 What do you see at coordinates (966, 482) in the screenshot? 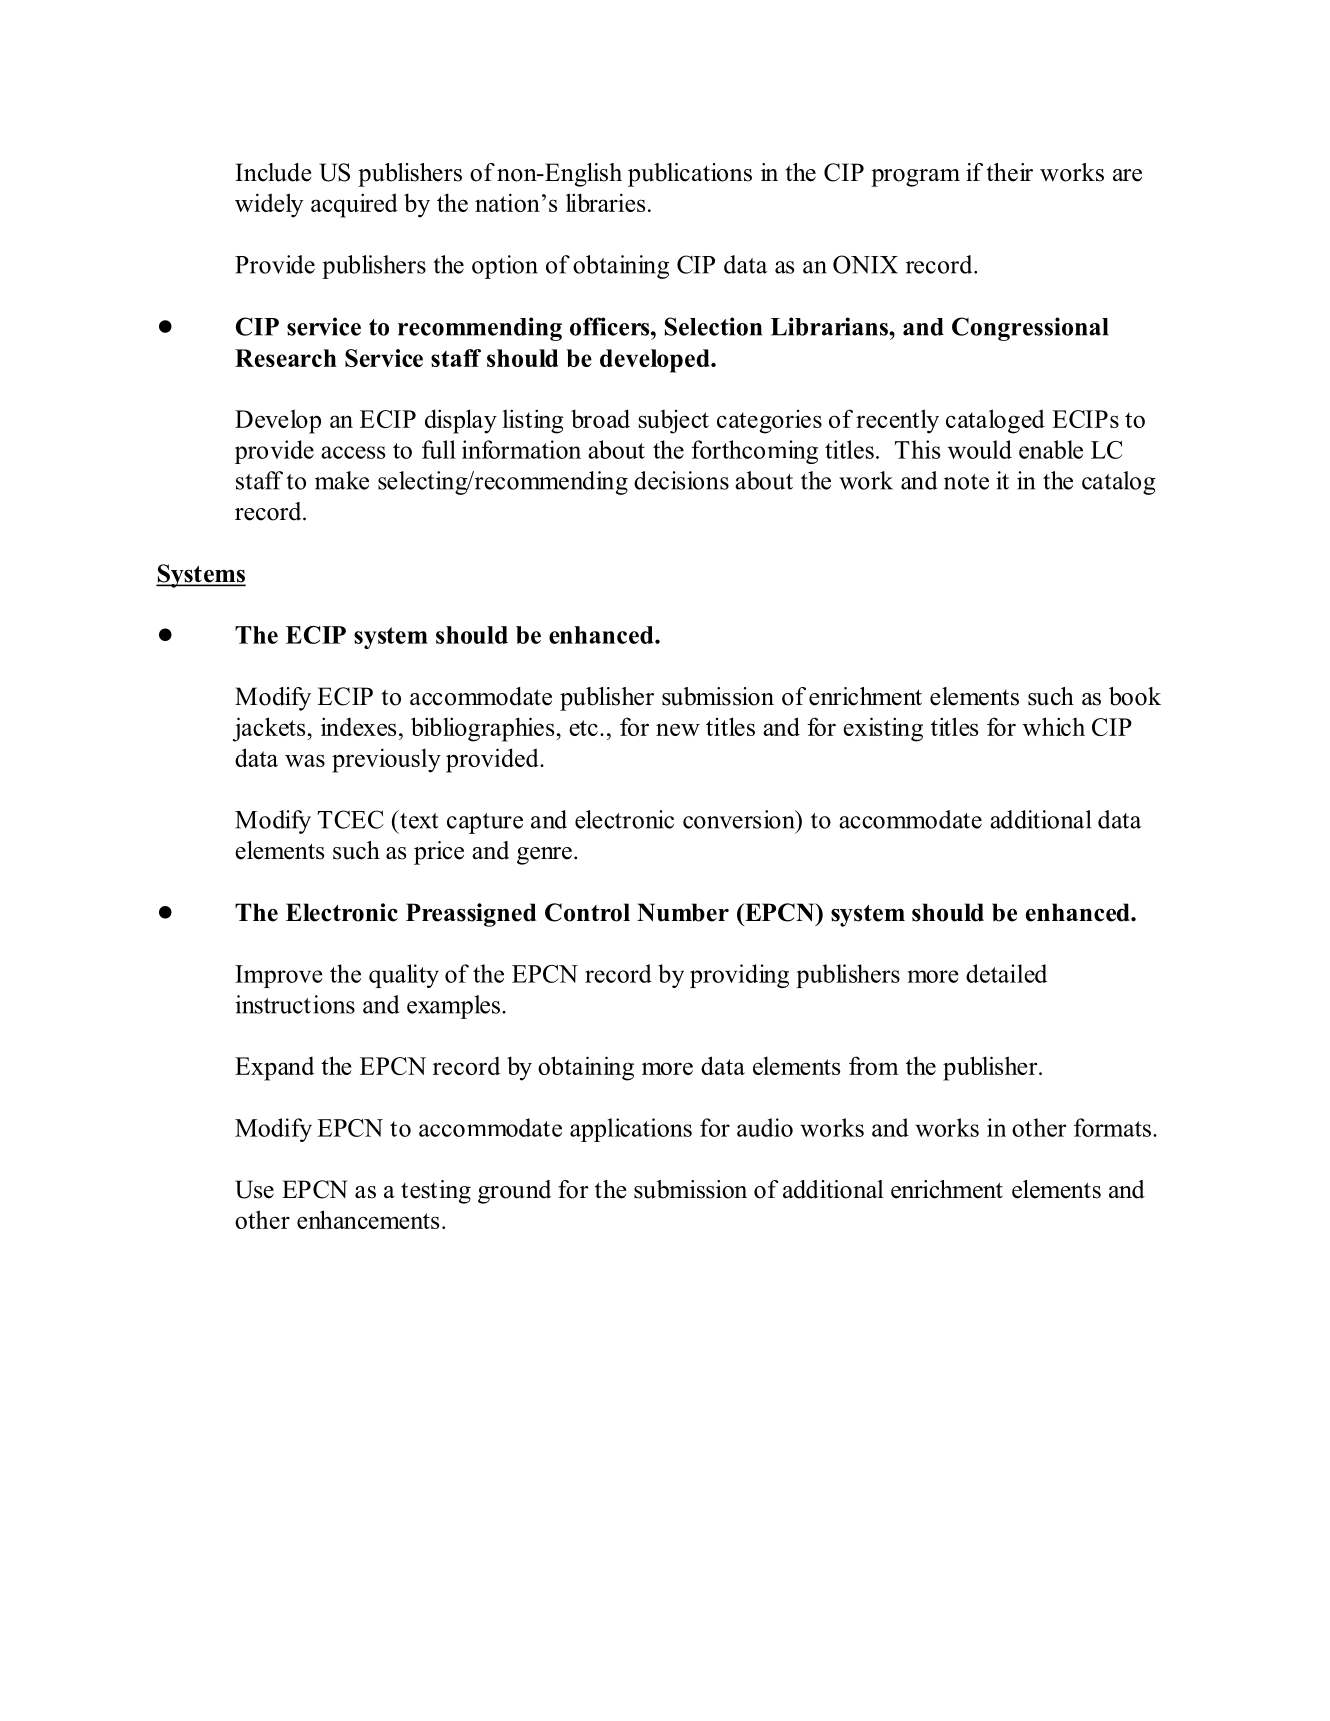
I see `note` at bounding box center [966, 482].
